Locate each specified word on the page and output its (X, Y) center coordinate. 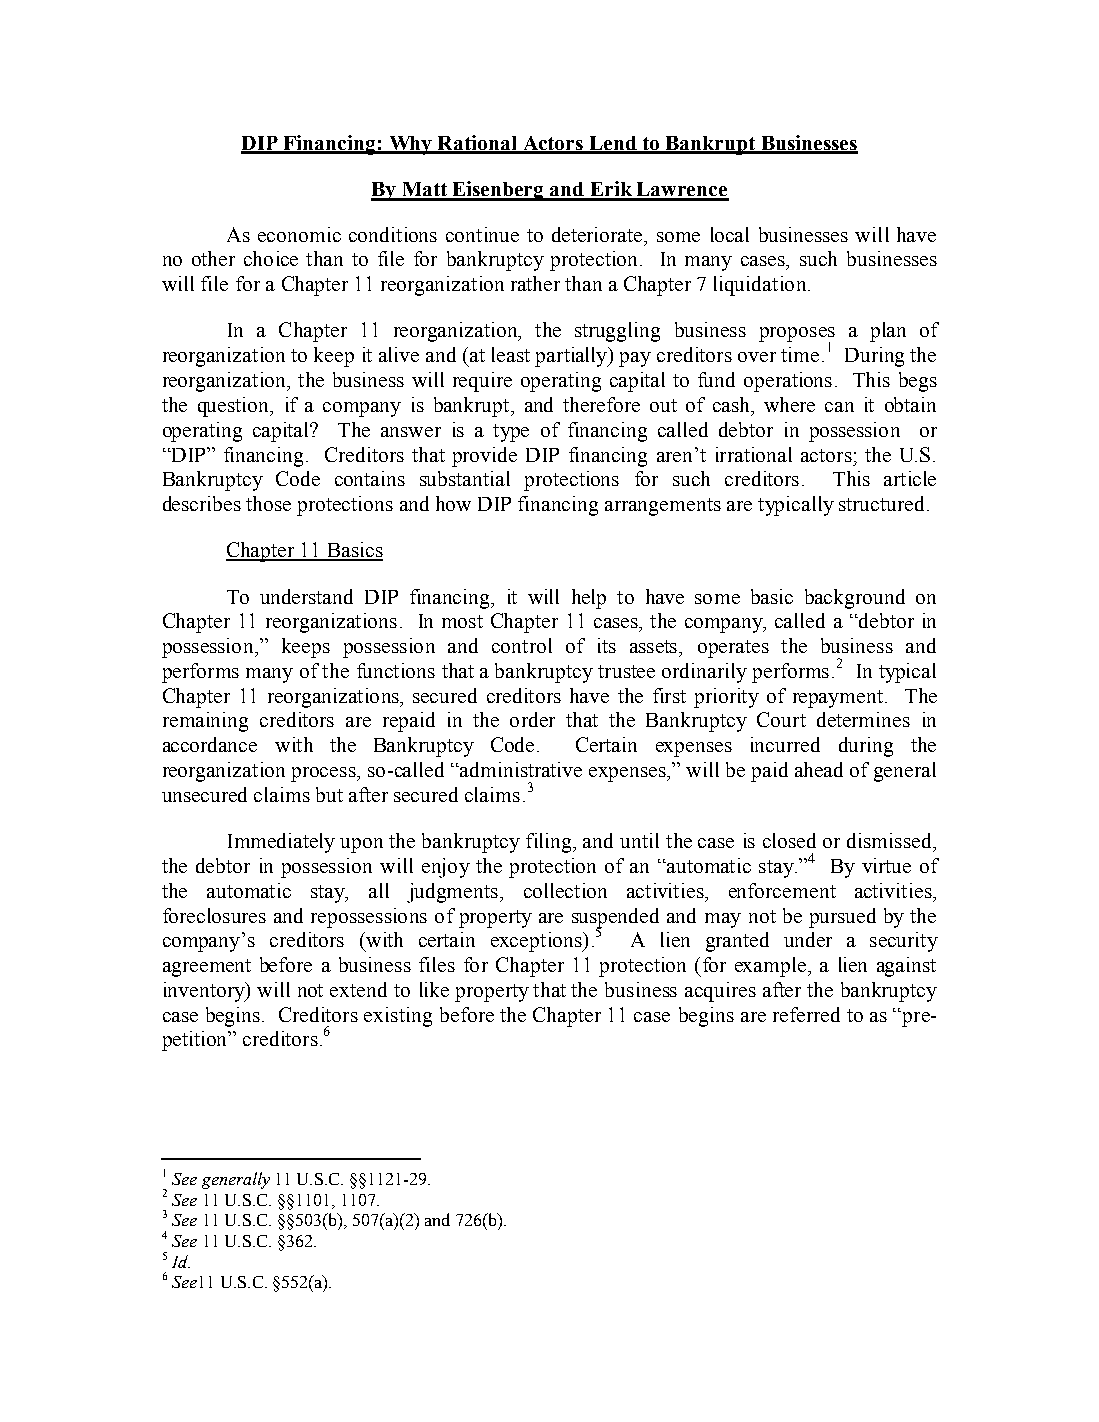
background (855, 599)
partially (572, 357)
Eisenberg (498, 191)
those (268, 503)
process (324, 774)
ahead (819, 769)
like (434, 989)
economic (299, 234)
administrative (521, 769)
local (730, 234)
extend (358, 989)
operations (788, 382)
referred (806, 1014)
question (235, 407)
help (589, 599)
